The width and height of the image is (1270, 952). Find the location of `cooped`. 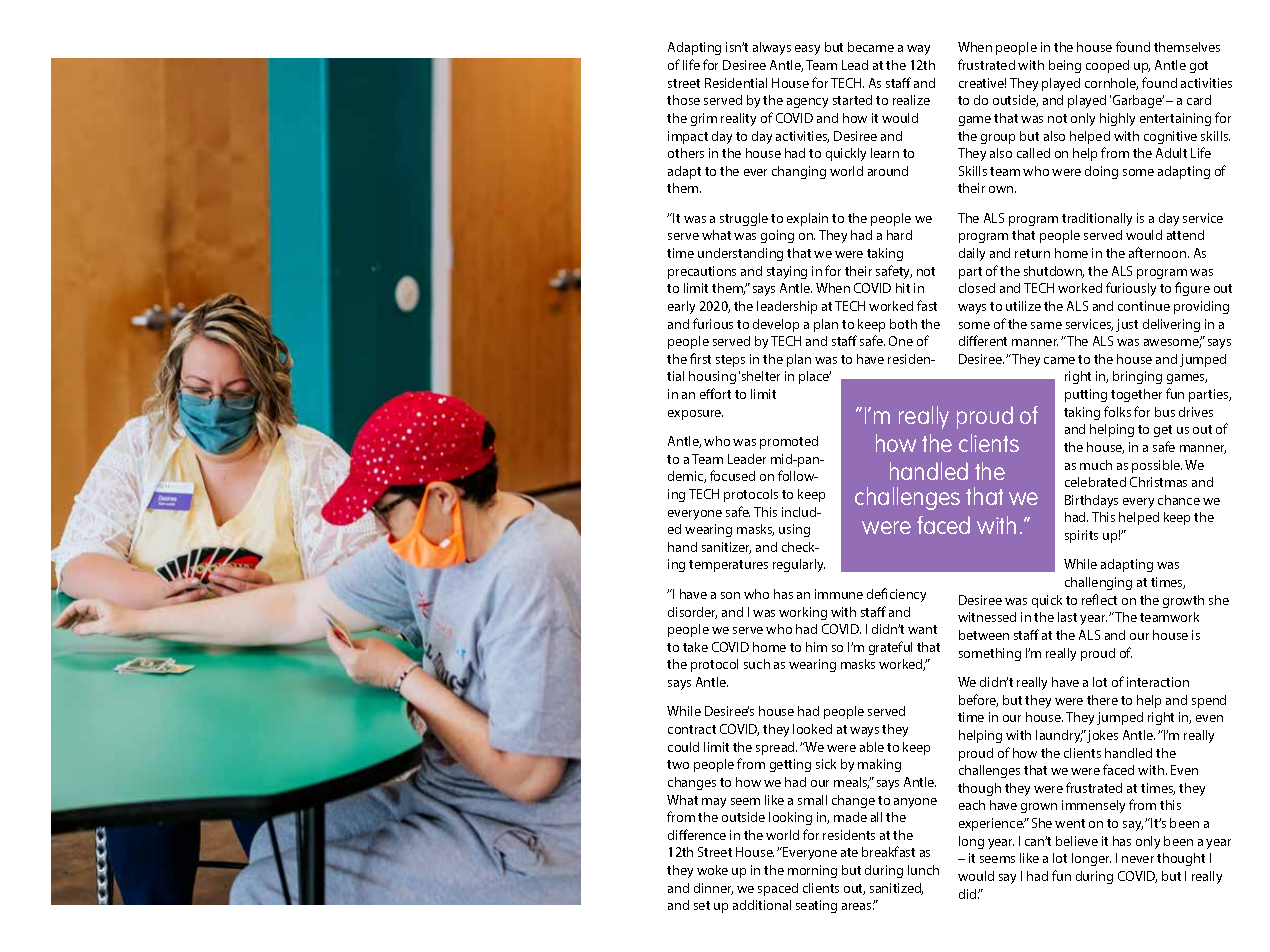

cooped is located at coordinates (1107, 66).
